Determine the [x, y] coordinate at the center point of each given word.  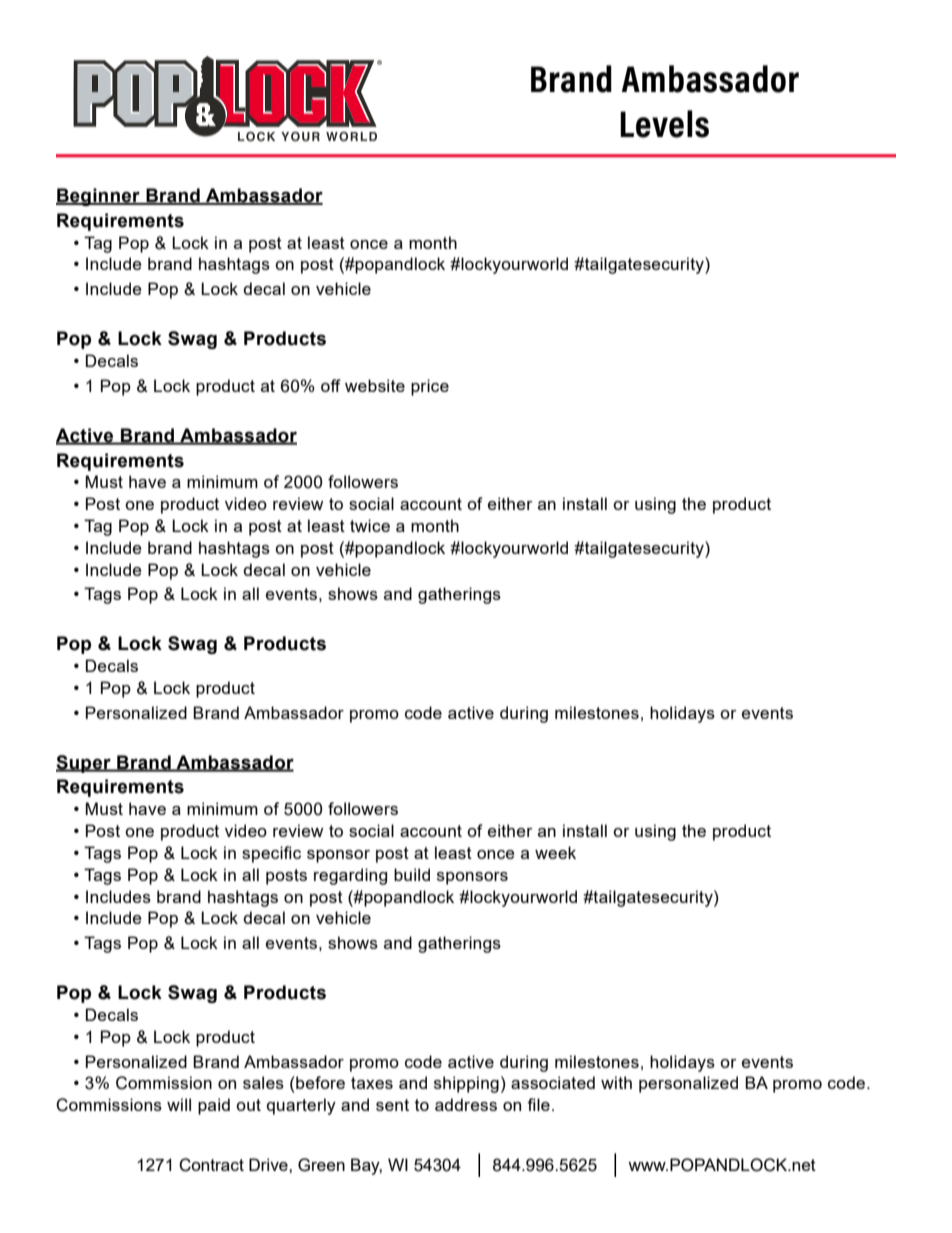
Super [84, 764]
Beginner [99, 197]
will [179, 1104]
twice [370, 525]
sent [392, 1105]
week [555, 852]
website [375, 385]
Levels [664, 124]
